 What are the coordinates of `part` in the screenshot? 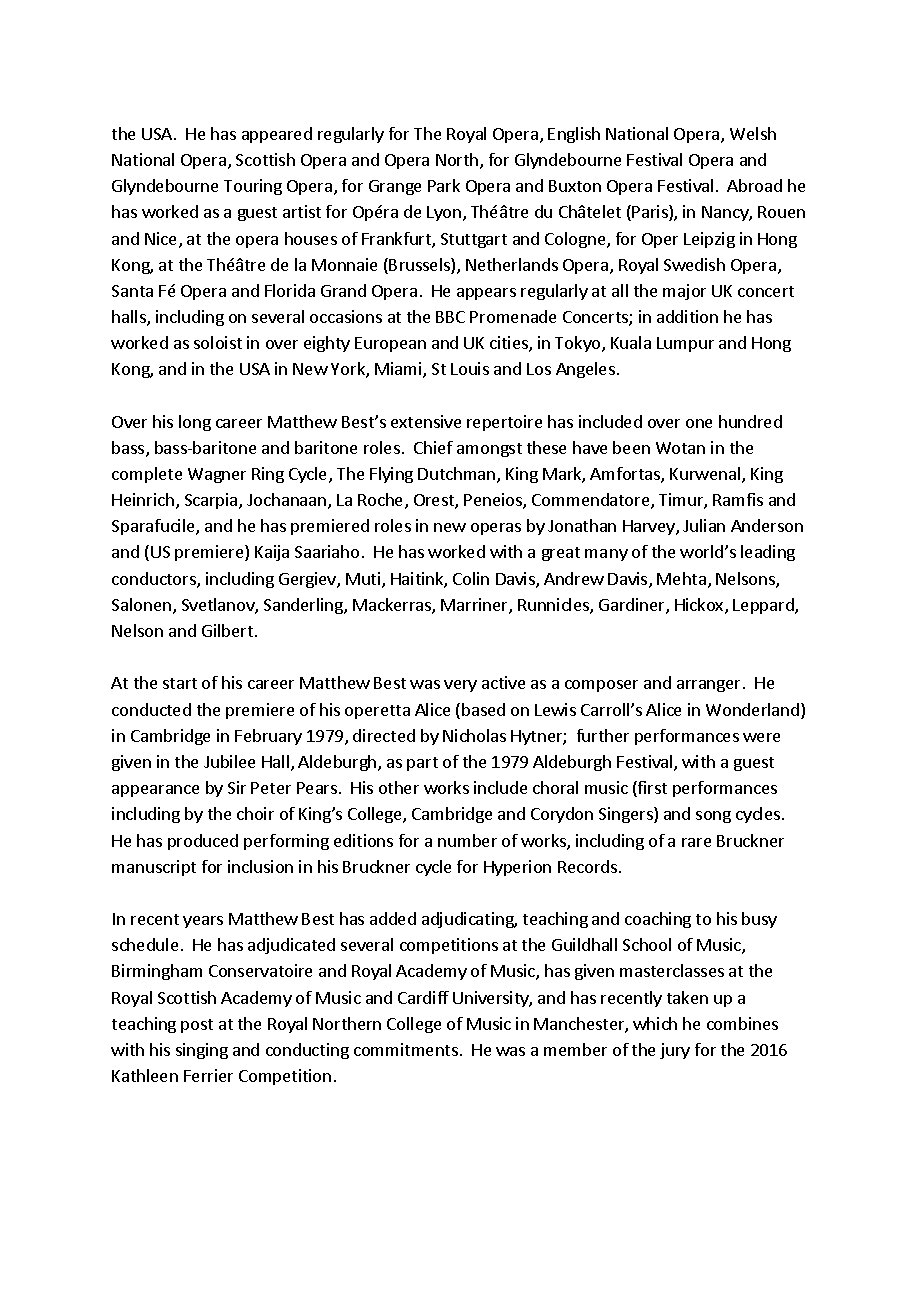 It's located at (422, 764).
